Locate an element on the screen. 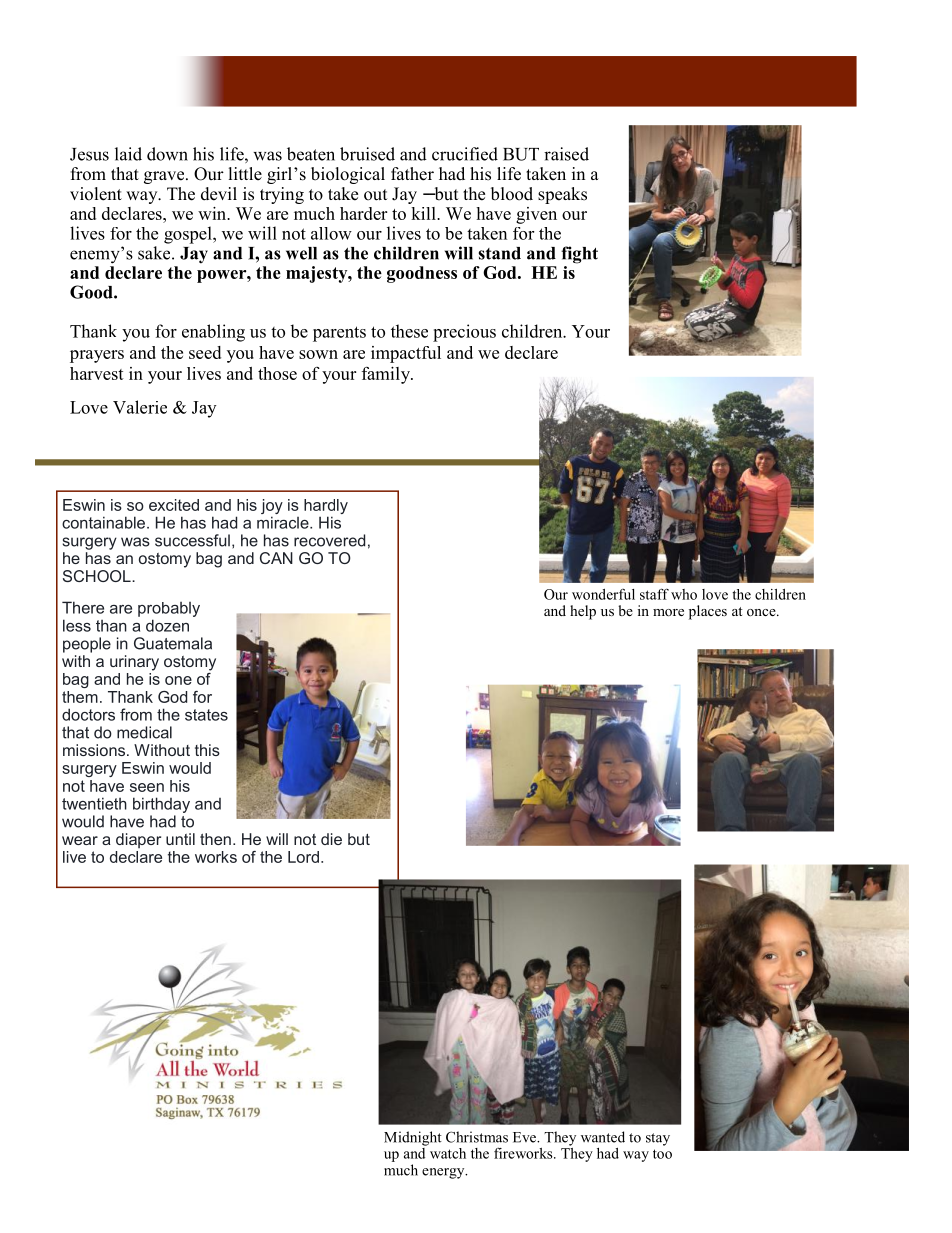 The width and height of the screenshot is (952, 1233). Midnight is located at coordinates (413, 1138).
